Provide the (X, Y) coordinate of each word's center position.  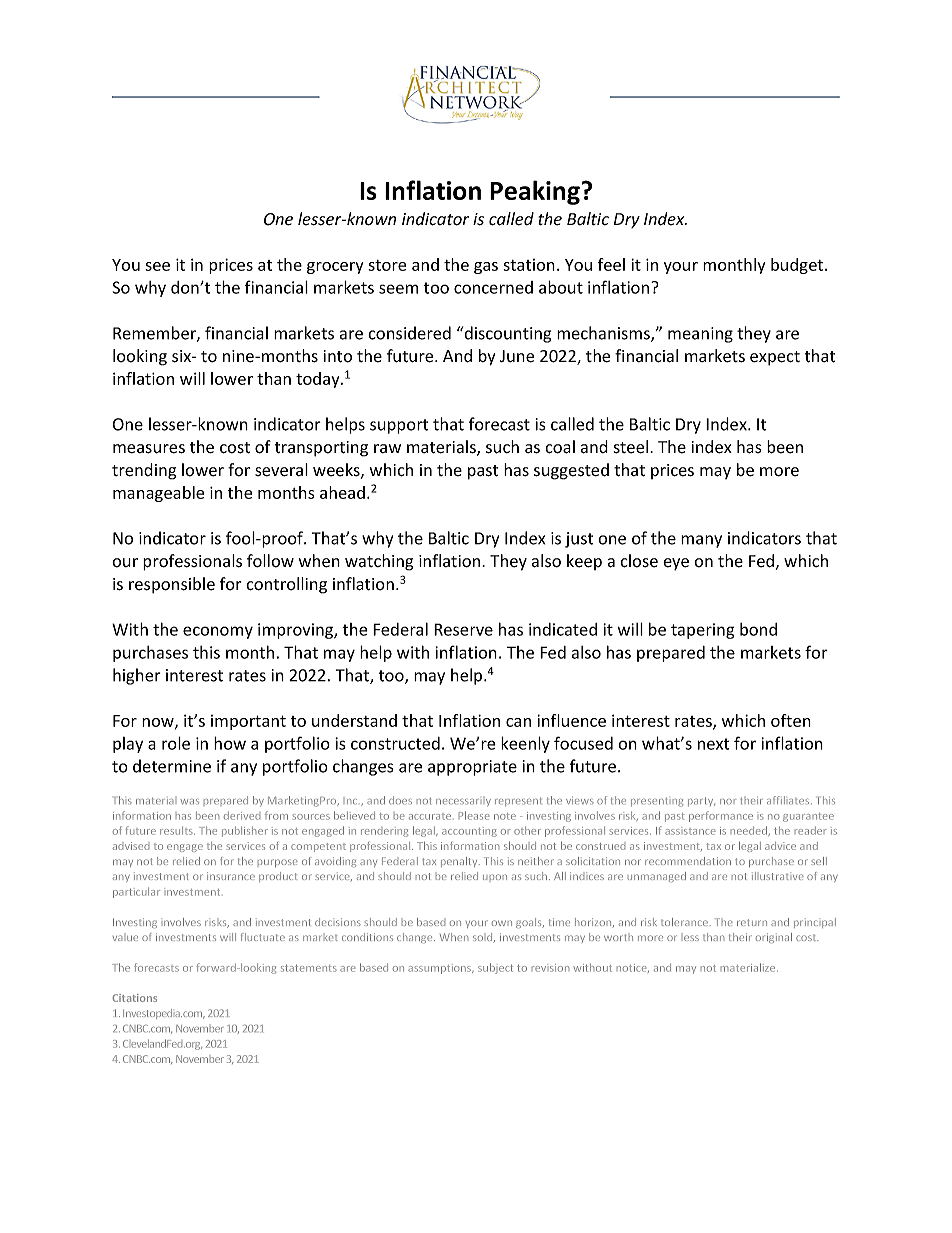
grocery (335, 268)
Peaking (535, 192)
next (713, 744)
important (248, 722)
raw (387, 448)
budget (798, 266)
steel (631, 447)
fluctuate (263, 937)
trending (144, 471)
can (518, 722)
